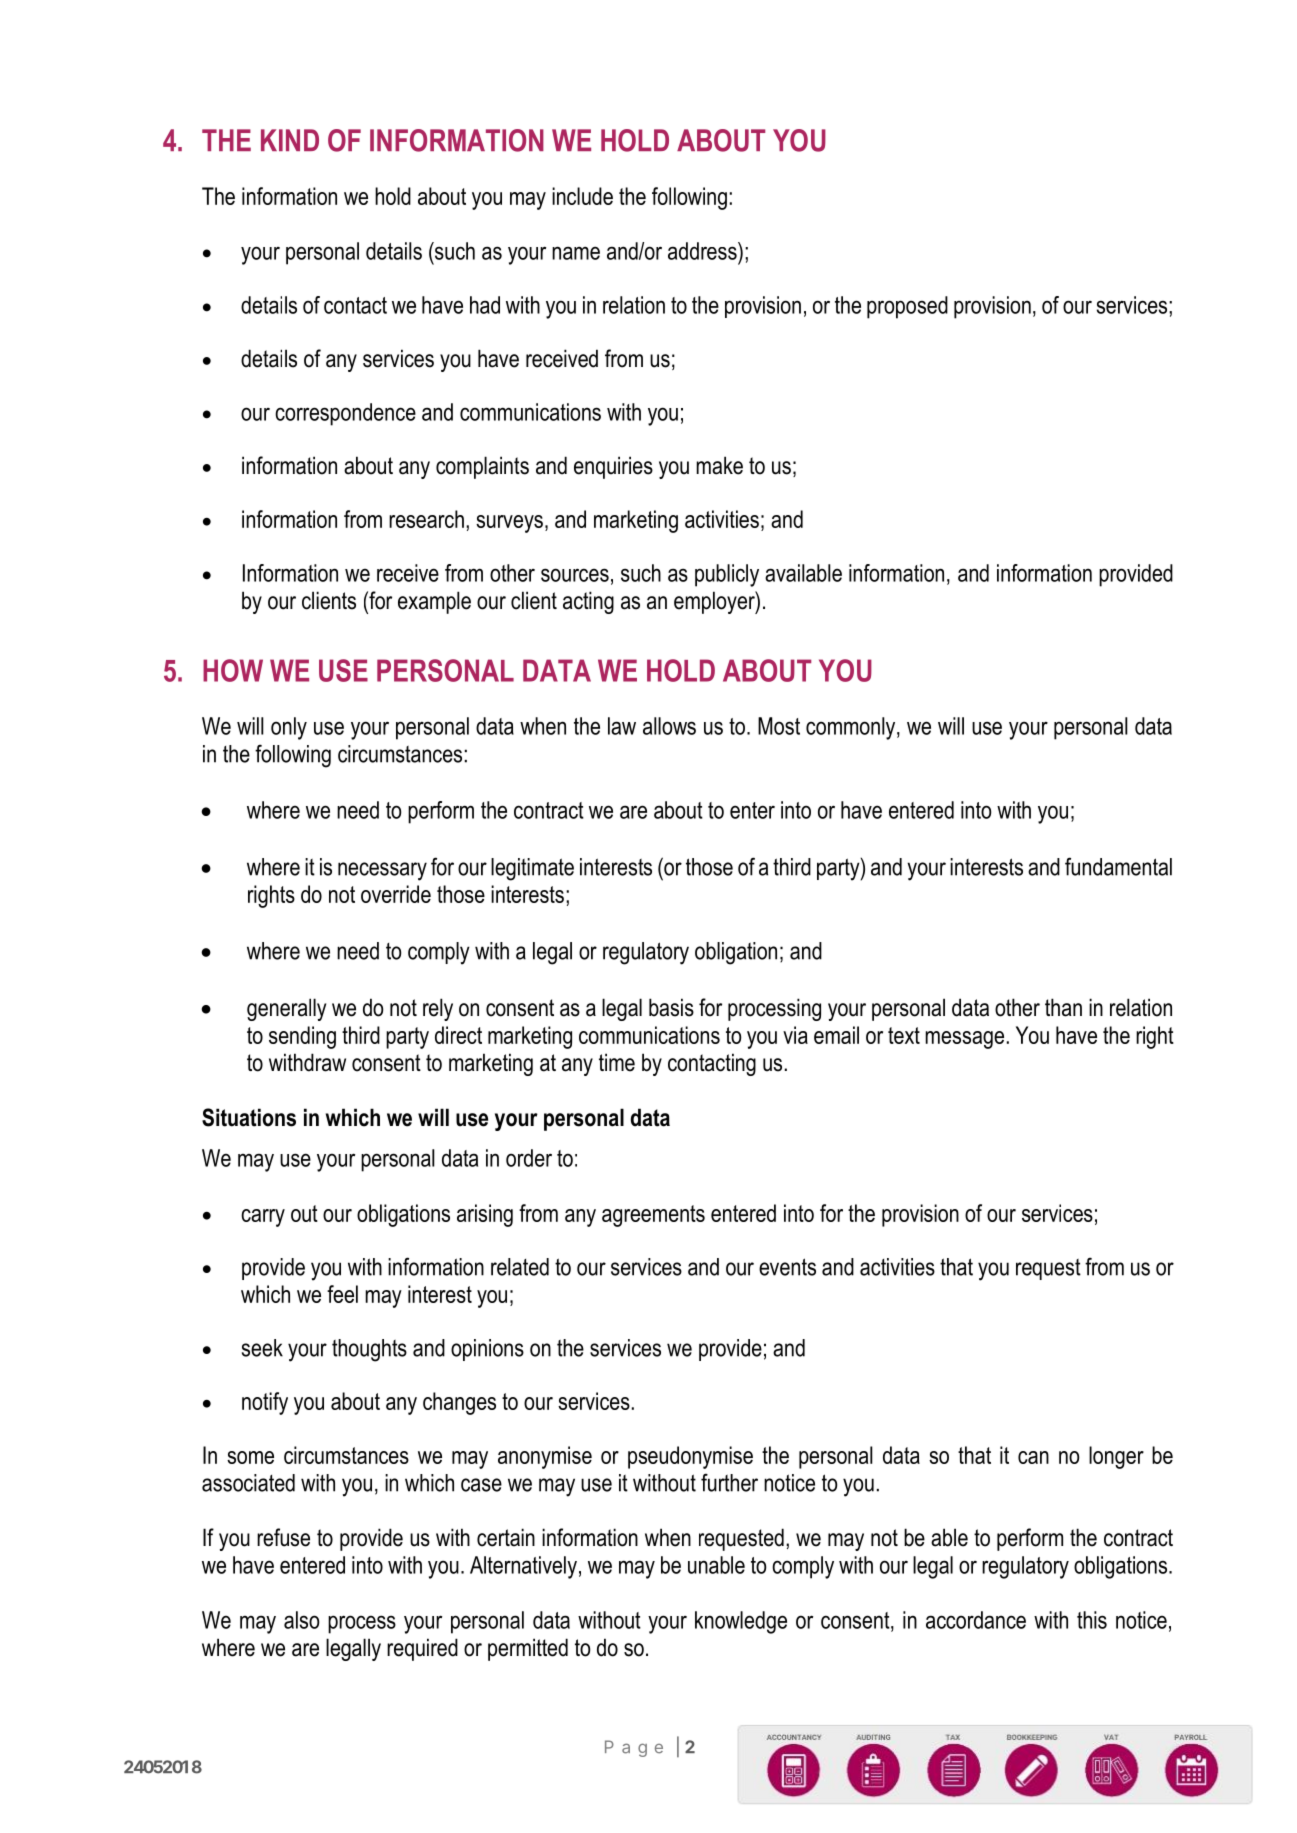  I want to click on necessary, so click(382, 871).
